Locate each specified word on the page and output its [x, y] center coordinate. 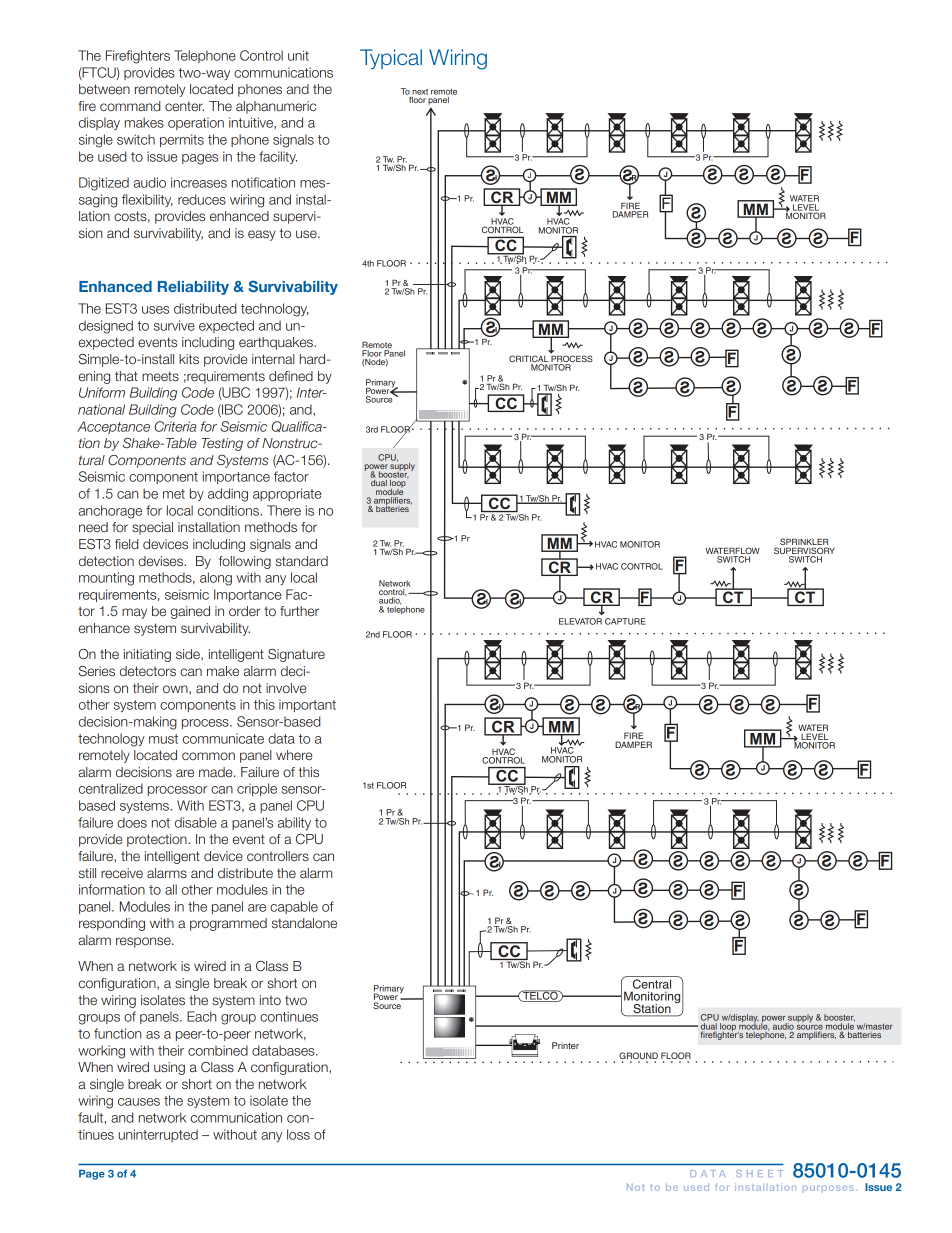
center [184, 106]
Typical [391, 59]
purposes [828, 1188]
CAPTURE [625, 621]
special [152, 528]
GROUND [638, 1055]
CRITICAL [529, 360]
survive [174, 325]
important [307, 705]
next [420, 92]
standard [301, 561]
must [163, 739]
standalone [304, 923]
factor [291, 476]
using [169, 1068]
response [144, 942]
